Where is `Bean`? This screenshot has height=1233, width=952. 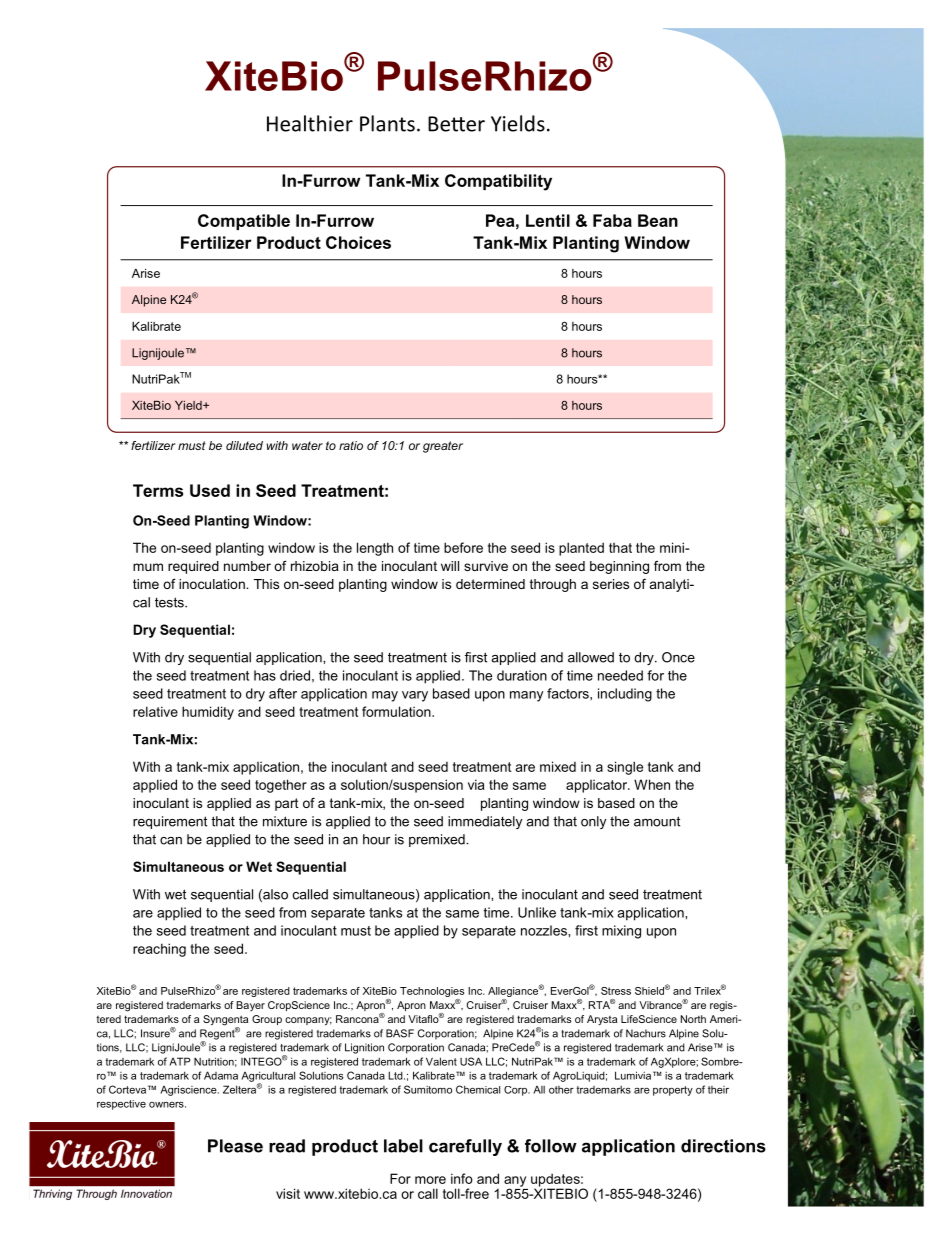
Bean is located at coordinates (658, 220).
